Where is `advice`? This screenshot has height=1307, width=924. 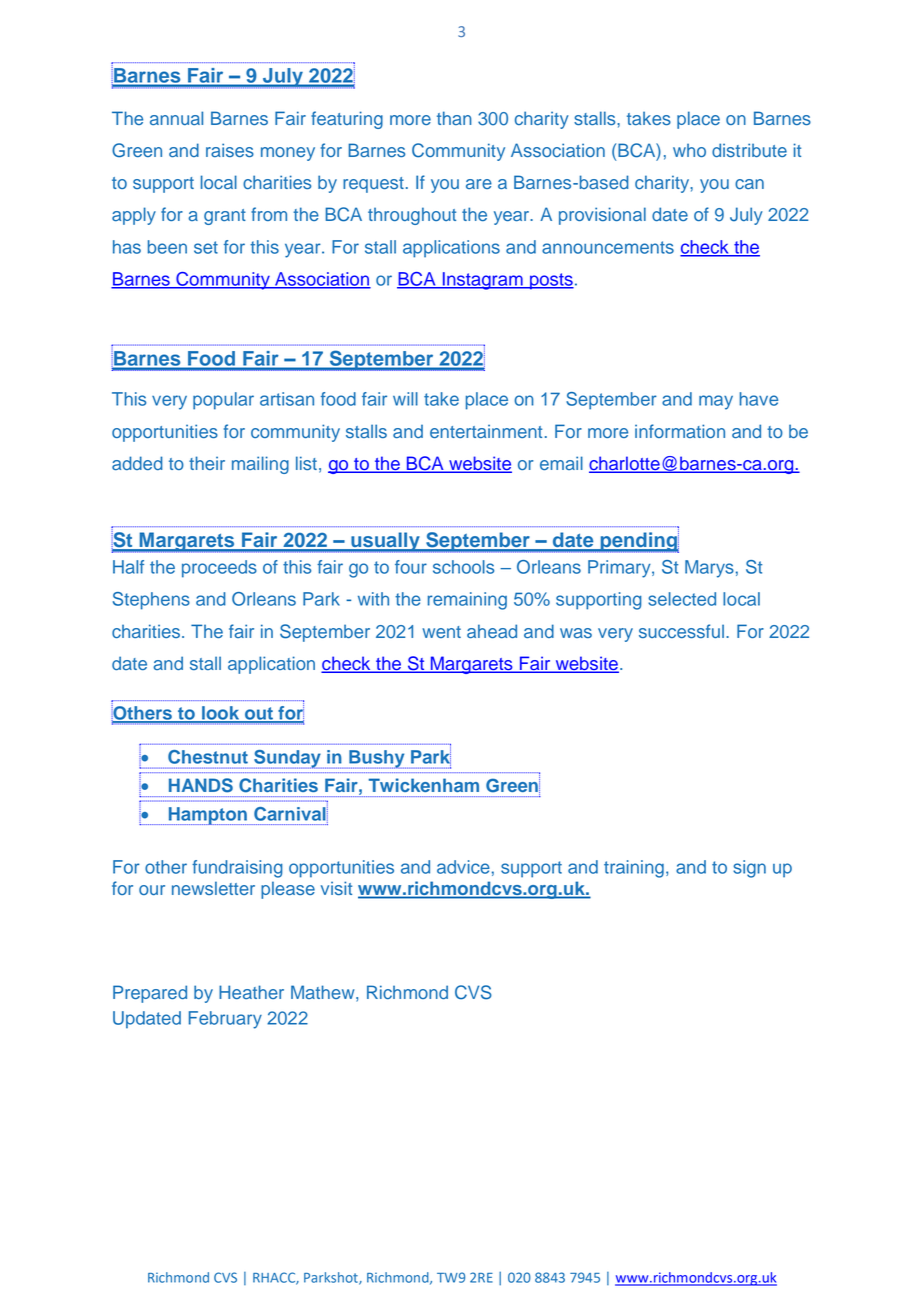
advice is located at coordinates (463, 867).
